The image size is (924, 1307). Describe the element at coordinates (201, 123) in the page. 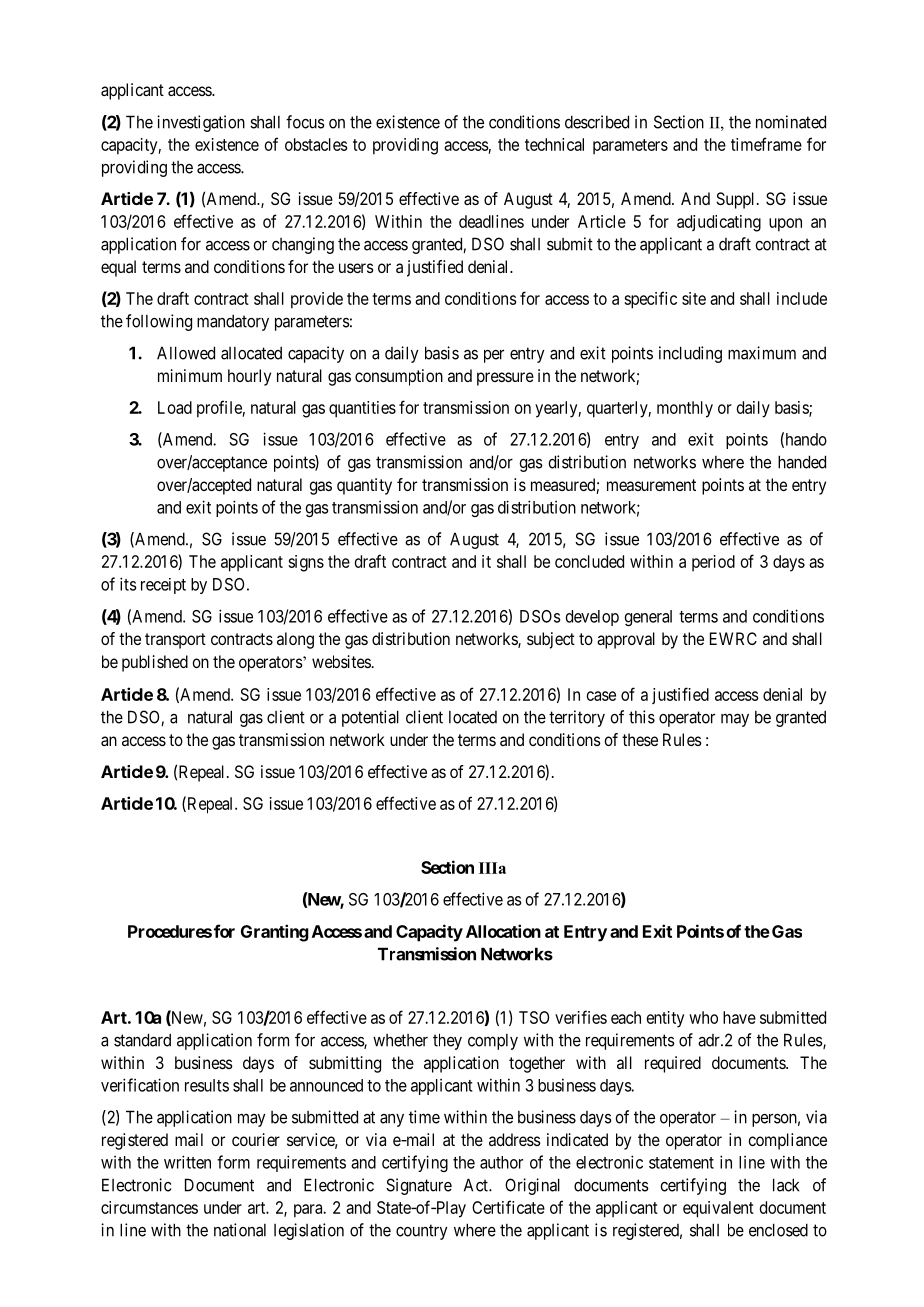

I see `investigation` at that location.
